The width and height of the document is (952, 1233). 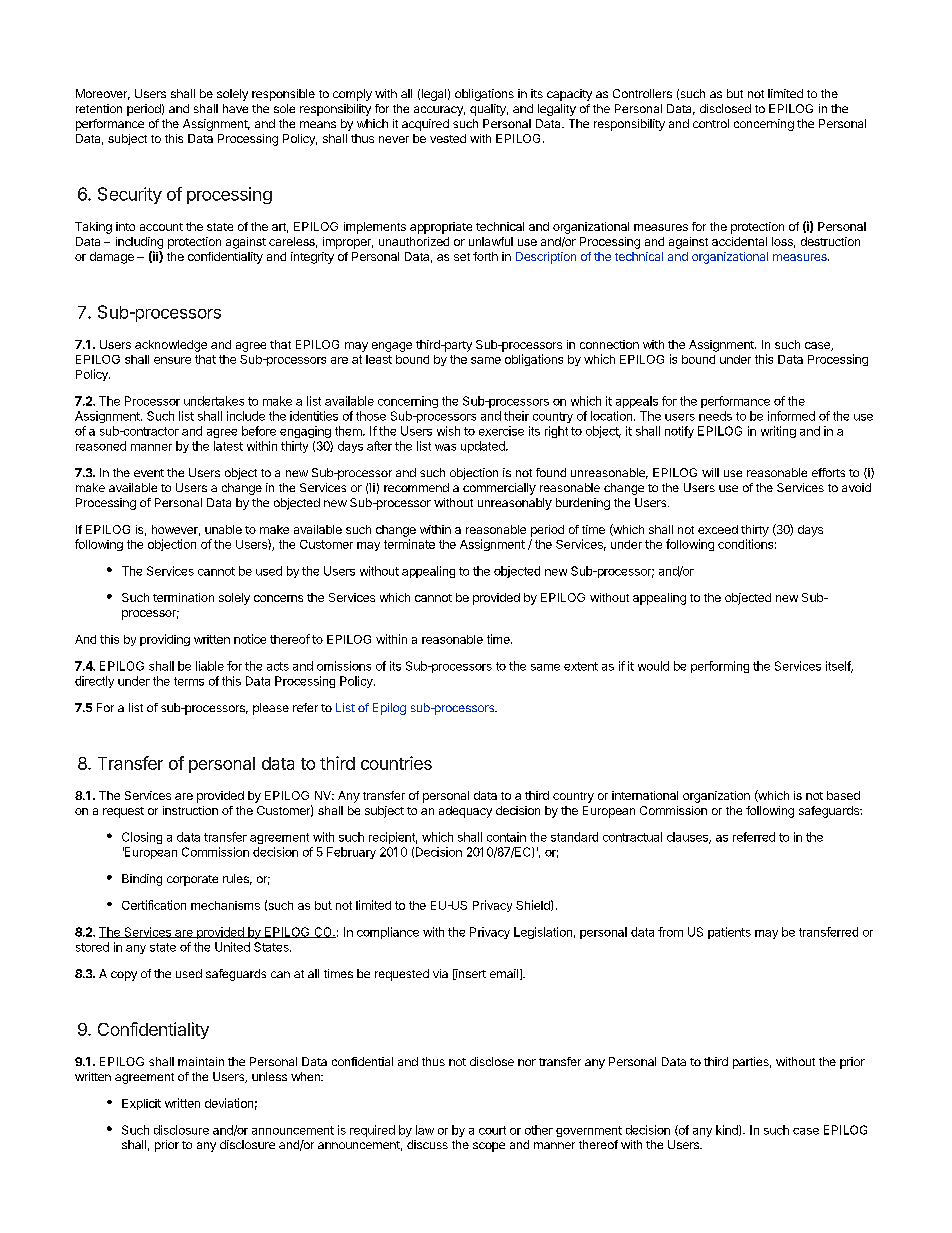 What do you see at coordinates (190, 810) in the document?
I see `instruction` at bounding box center [190, 810].
